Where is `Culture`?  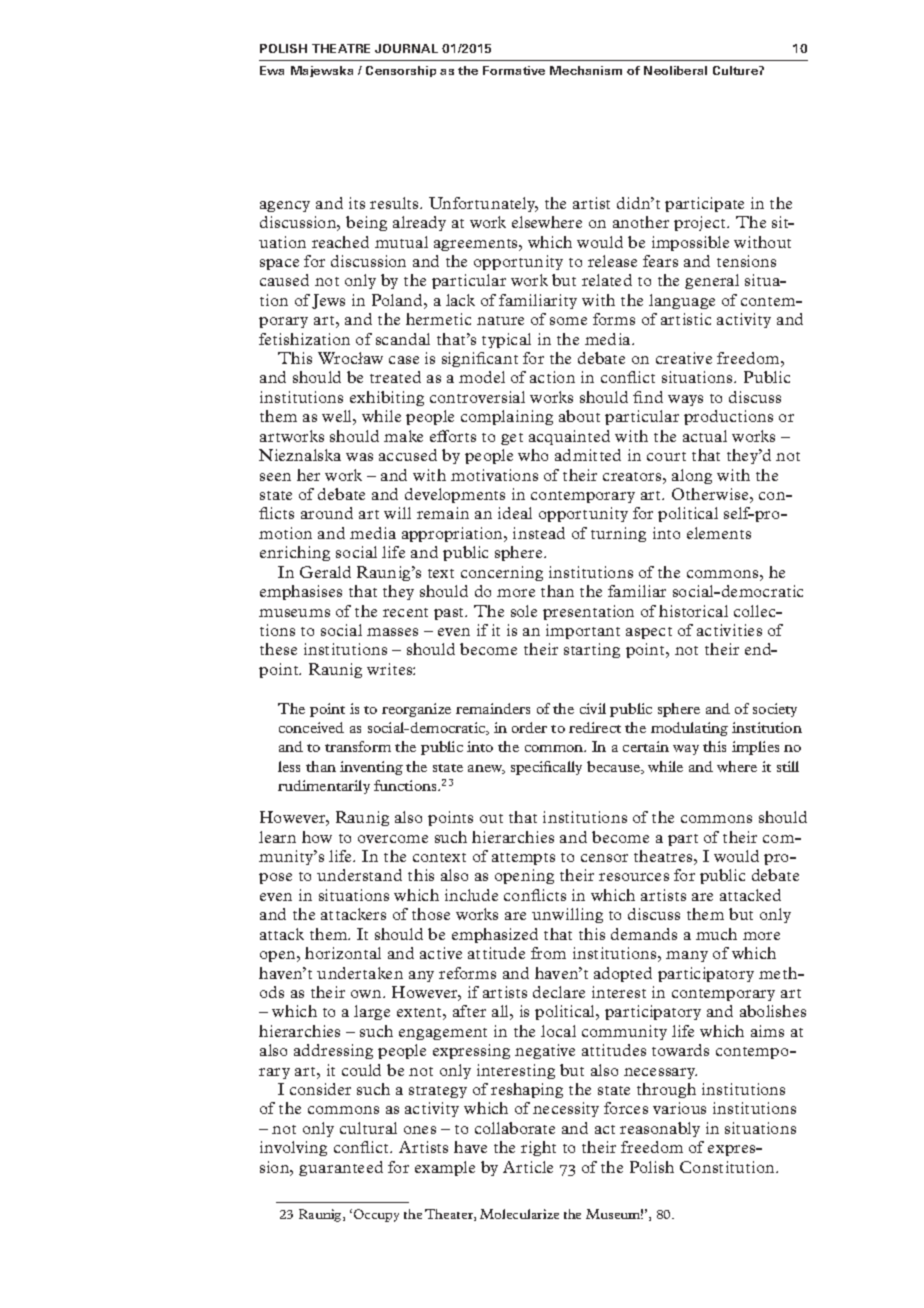
Culture is located at coordinates (736, 70).
